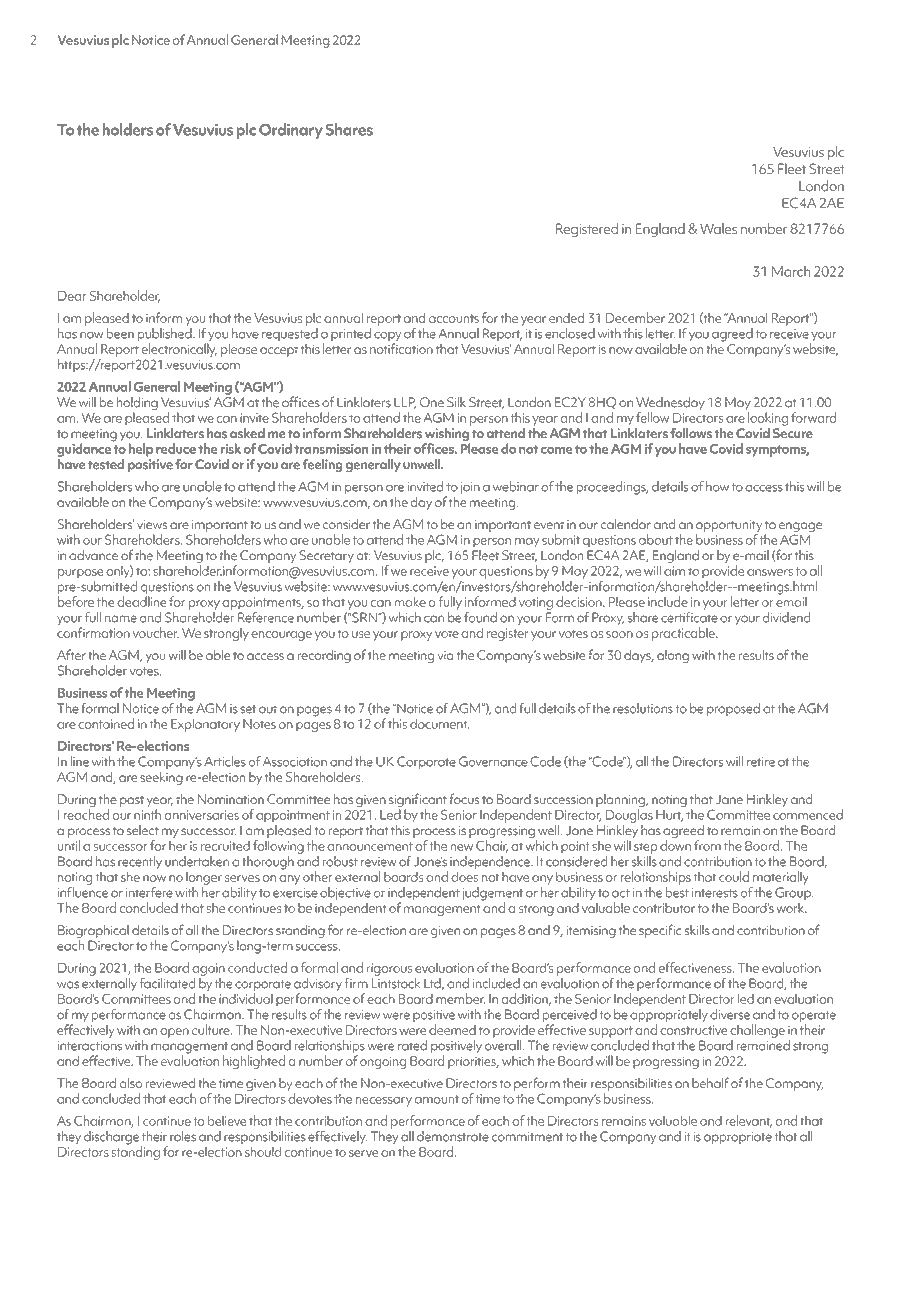  I want to click on certificate, so click(689, 616).
